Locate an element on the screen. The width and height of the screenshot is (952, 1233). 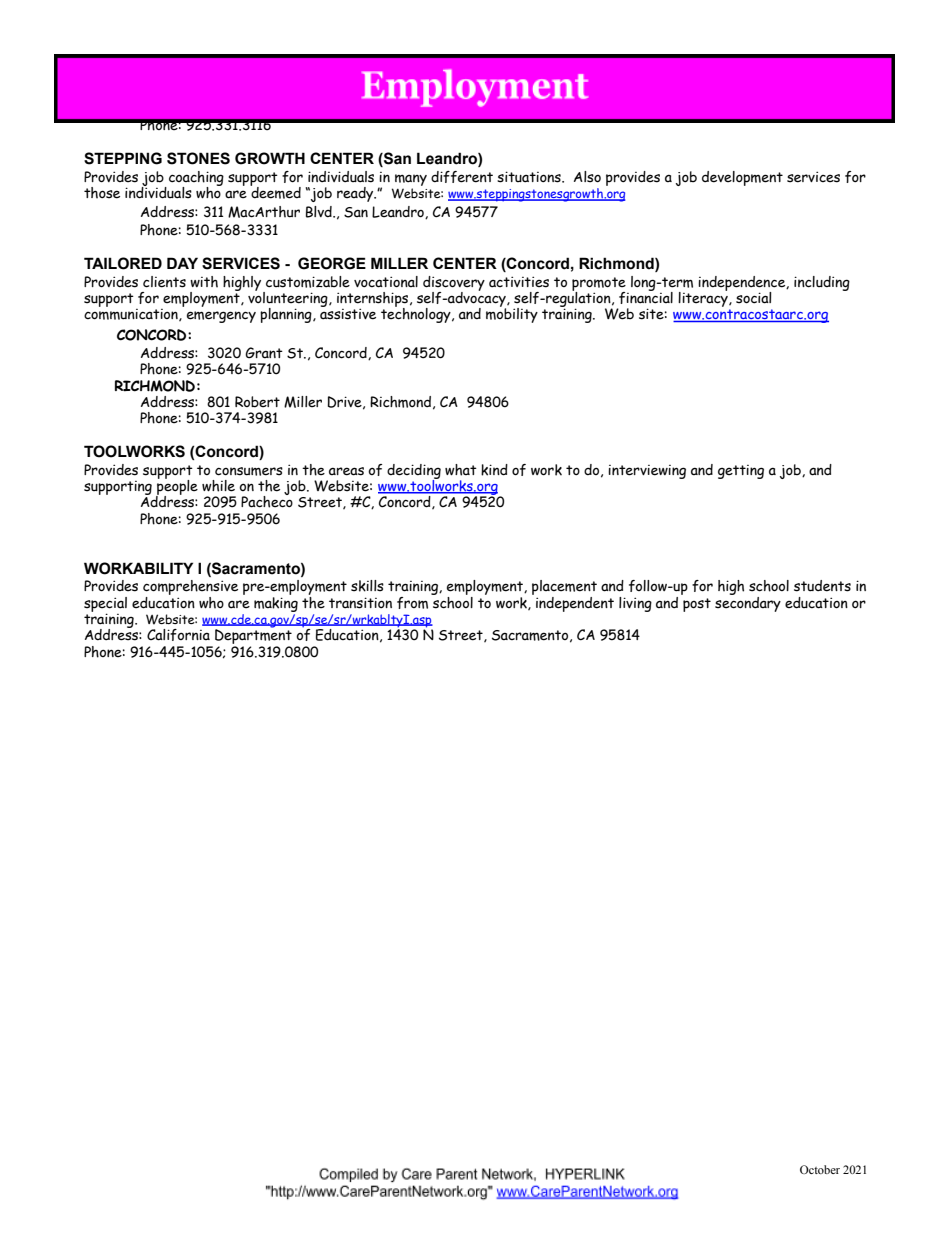
coaching is located at coordinates (196, 179).
